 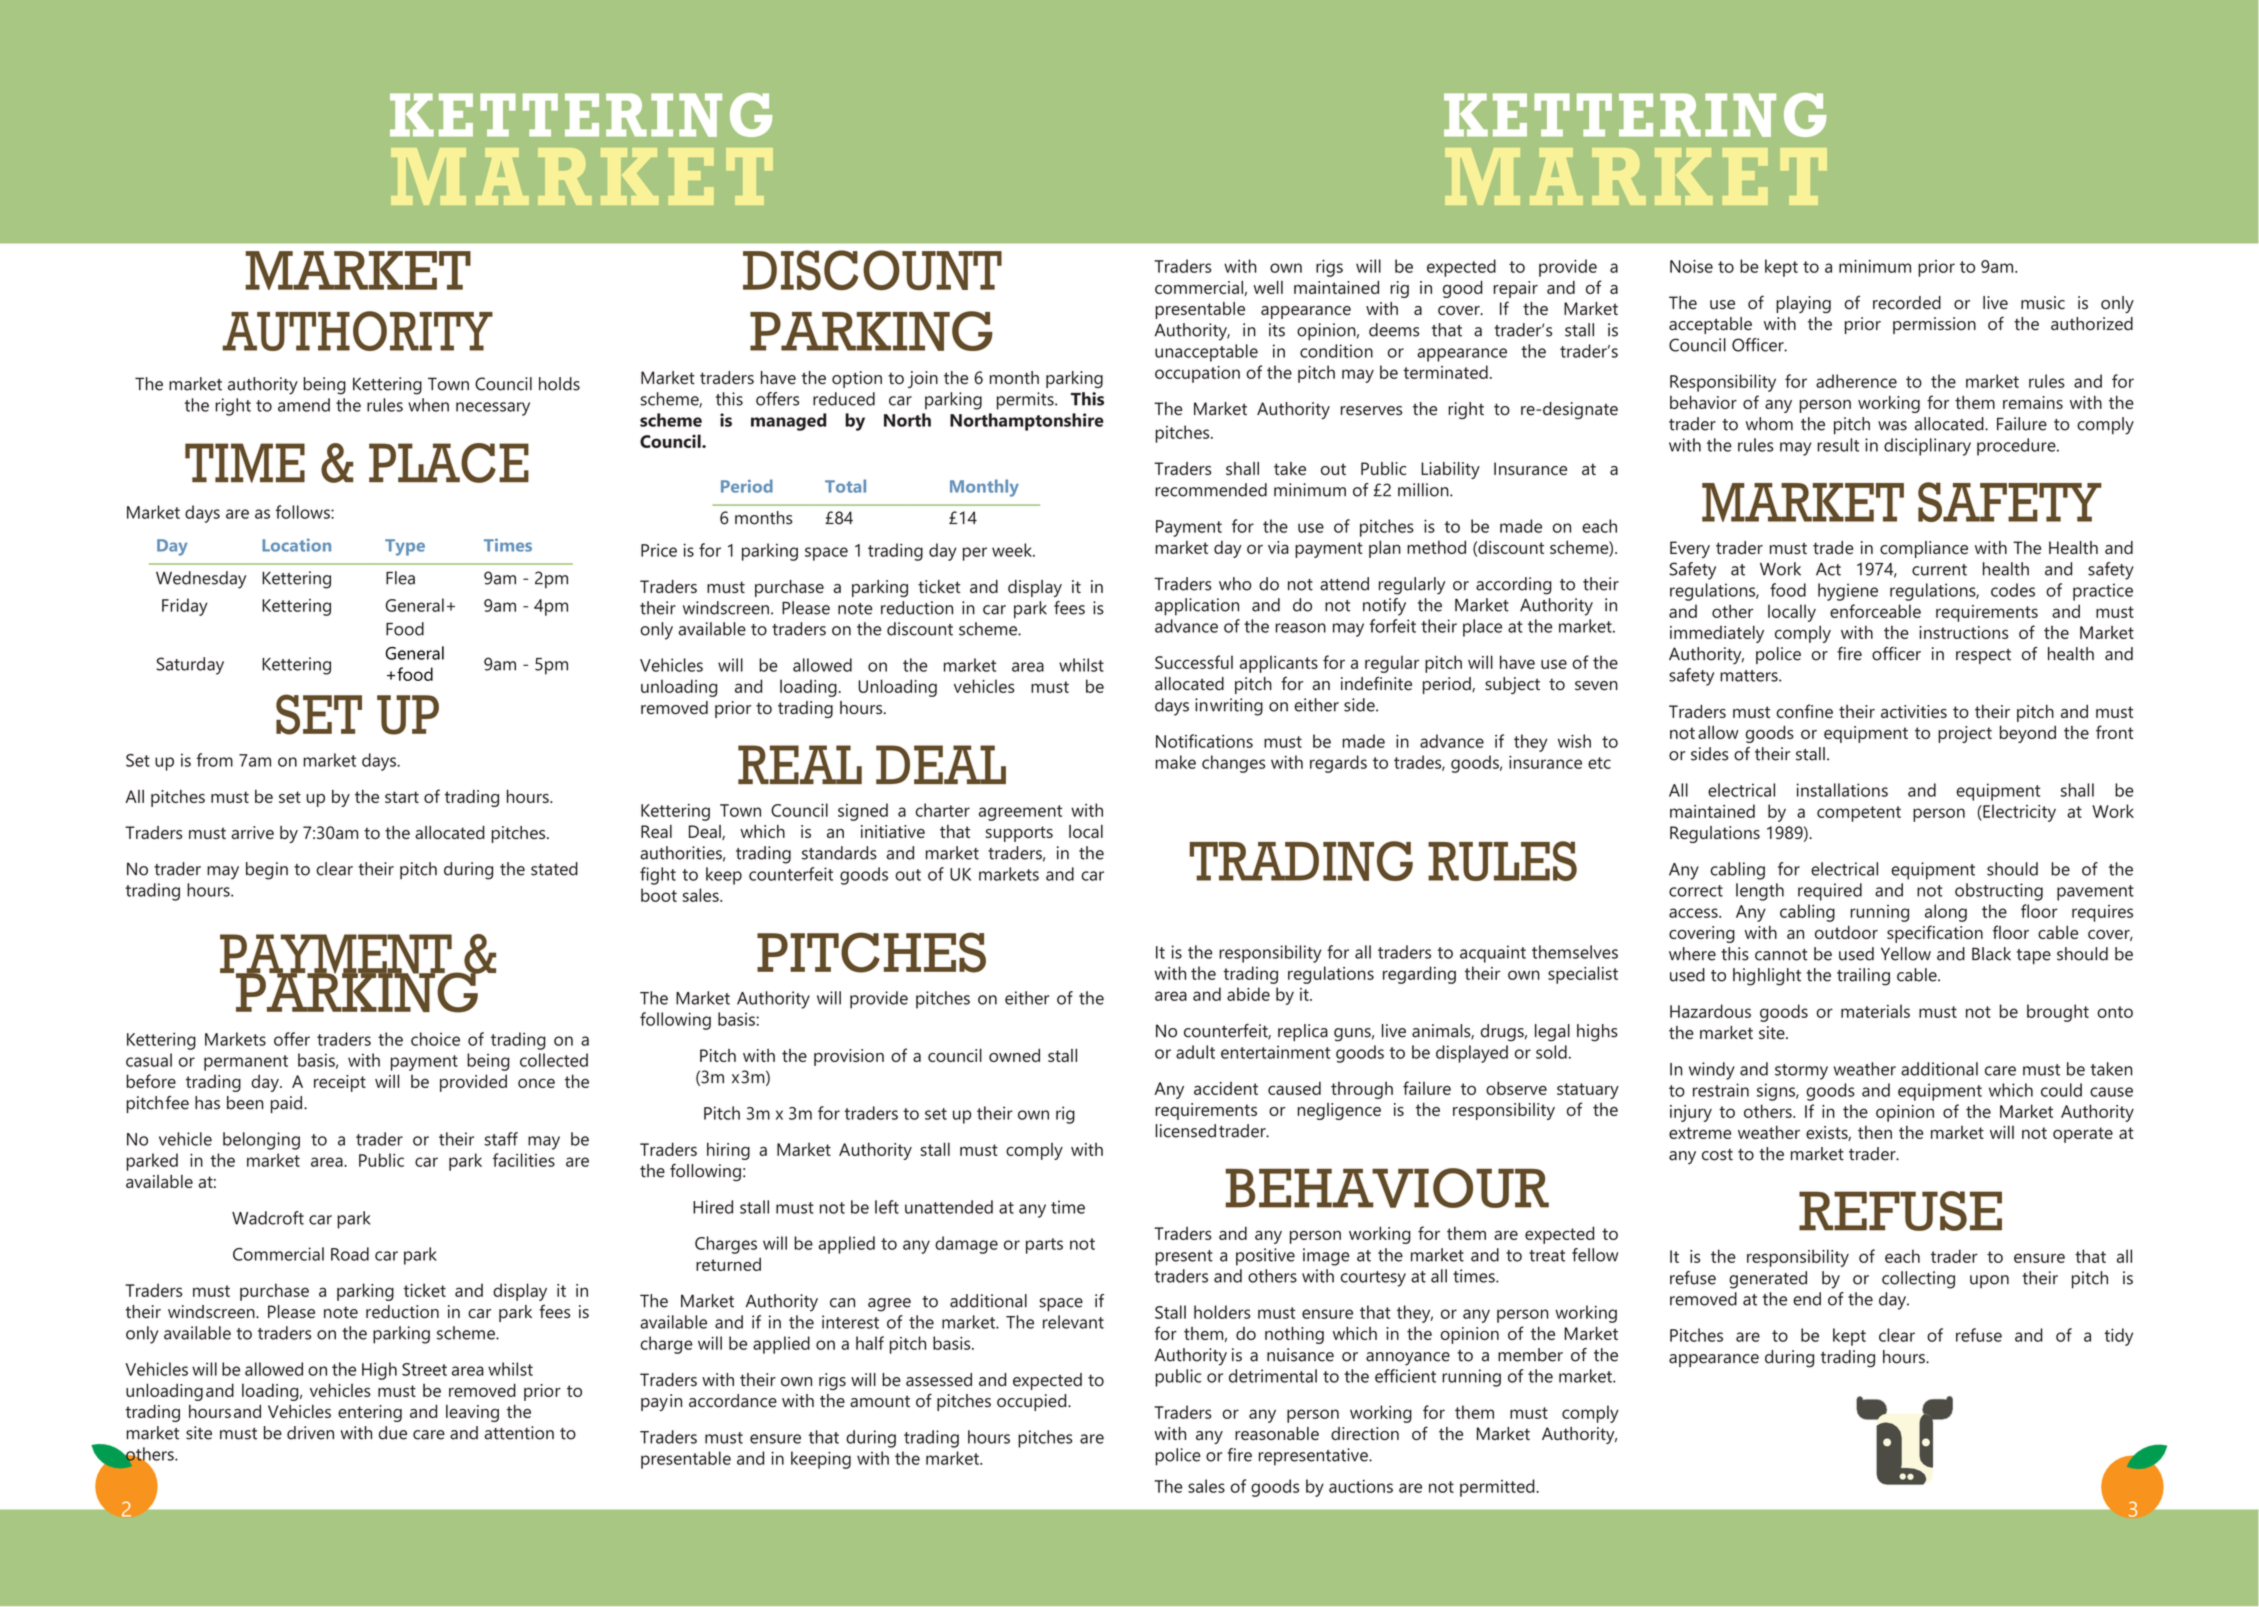 What do you see at coordinates (1194, 662) in the screenshot?
I see `Successful` at bounding box center [1194, 662].
